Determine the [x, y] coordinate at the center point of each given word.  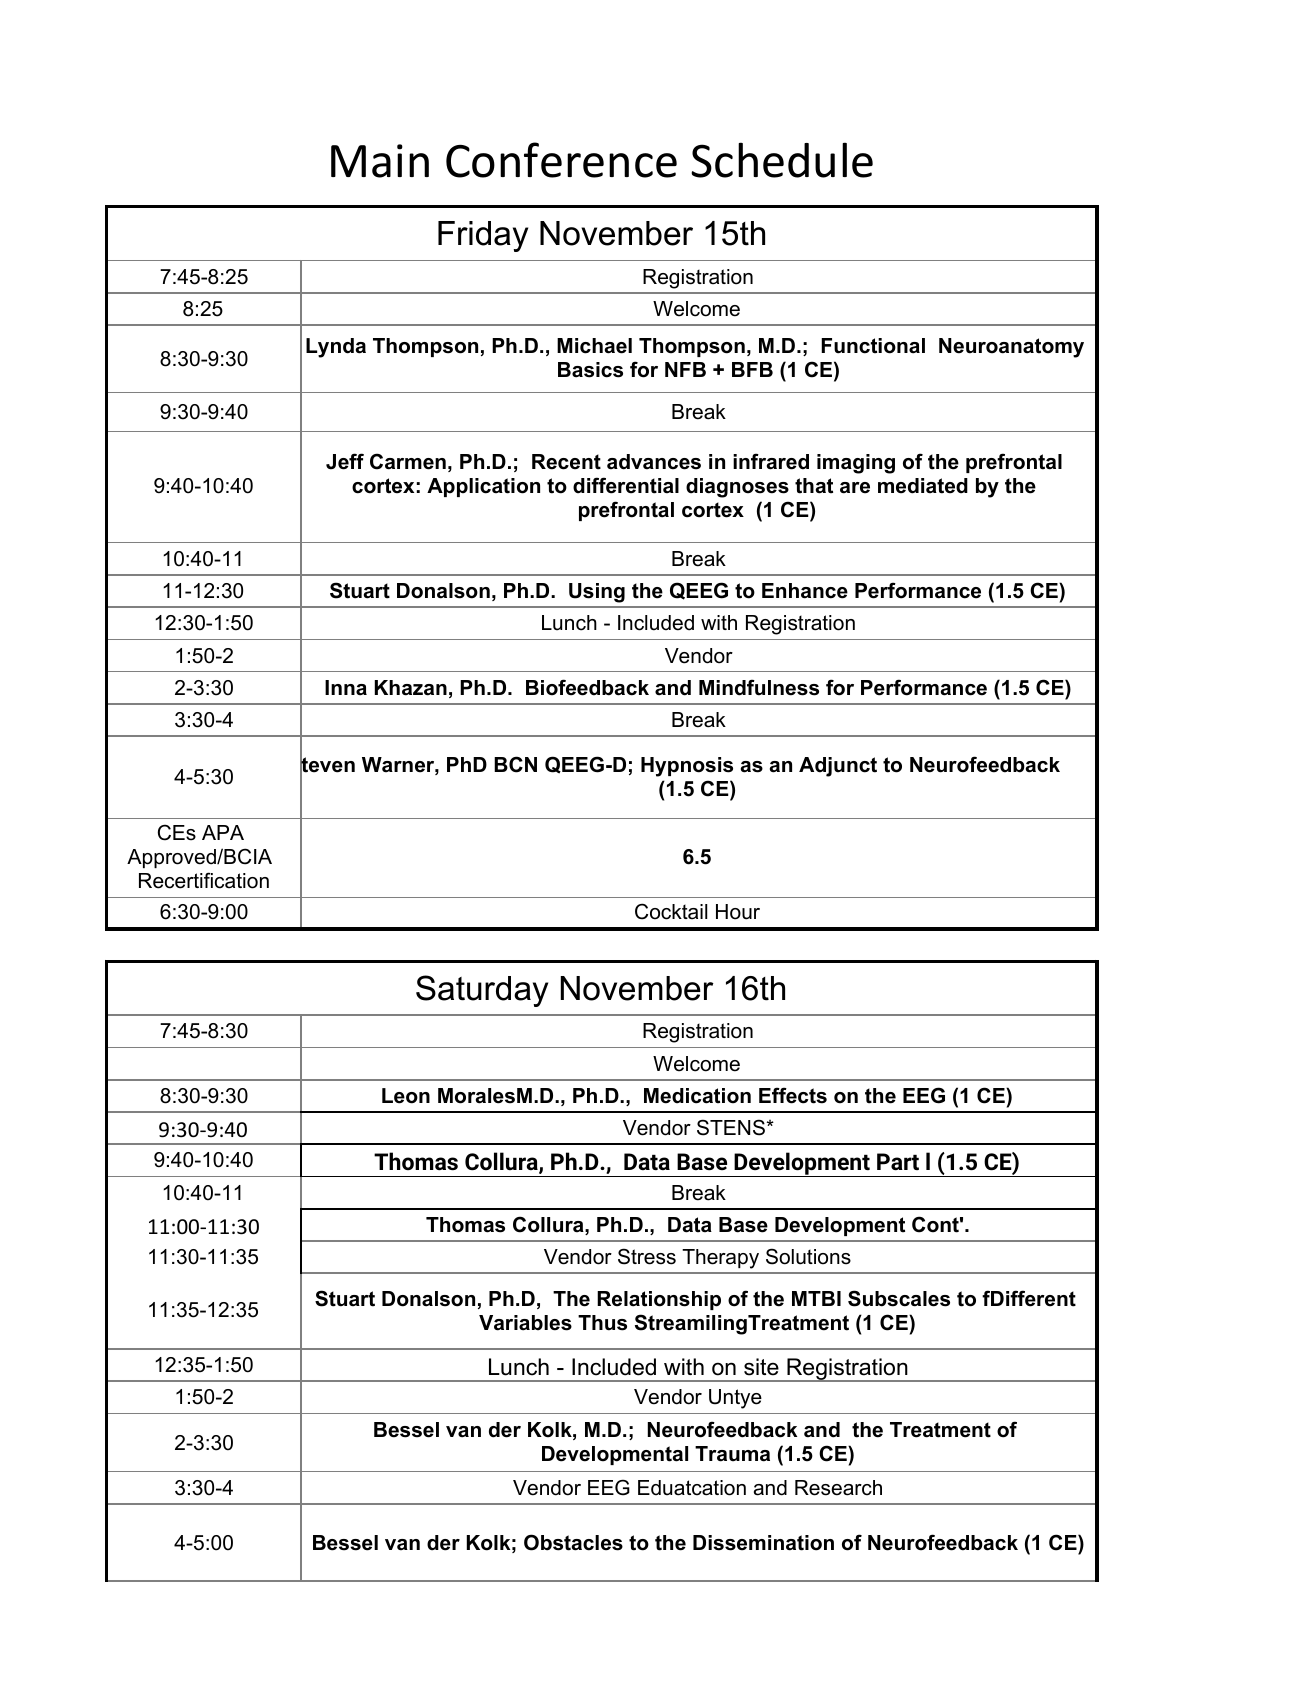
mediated [923, 486]
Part [898, 1162]
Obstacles [573, 1542]
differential [626, 485]
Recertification [204, 880]
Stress [647, 1256]
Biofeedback [587, 687]
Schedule [782, 160]
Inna [346, 688]
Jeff [345, 461]
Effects [793, 1095]
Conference [561, 160]
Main [380, 161]
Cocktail [671, 911]
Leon [406, 1096]
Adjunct [838, 767]
